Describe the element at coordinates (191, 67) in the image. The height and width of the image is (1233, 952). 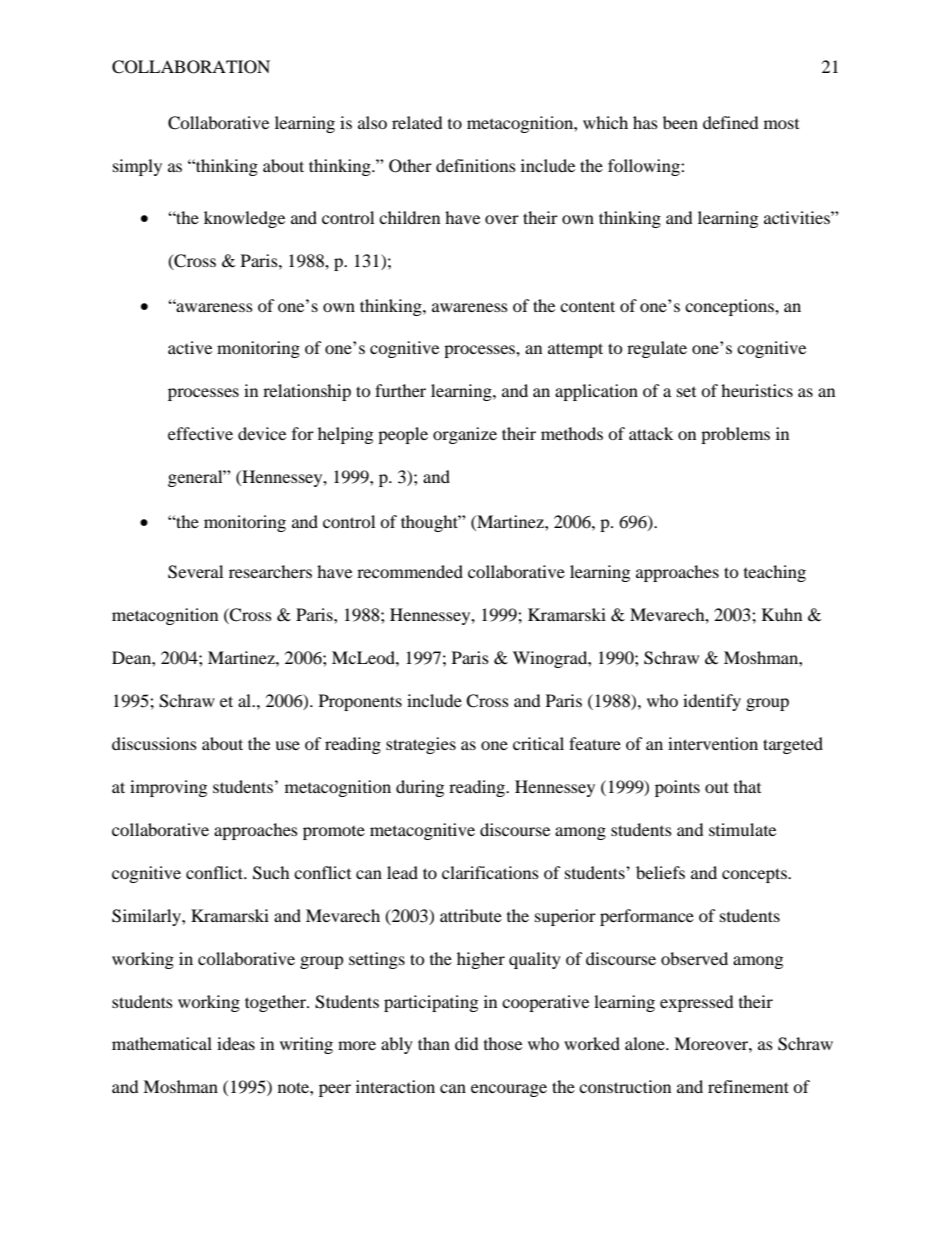
I see `COLLABORATION` at that location.
